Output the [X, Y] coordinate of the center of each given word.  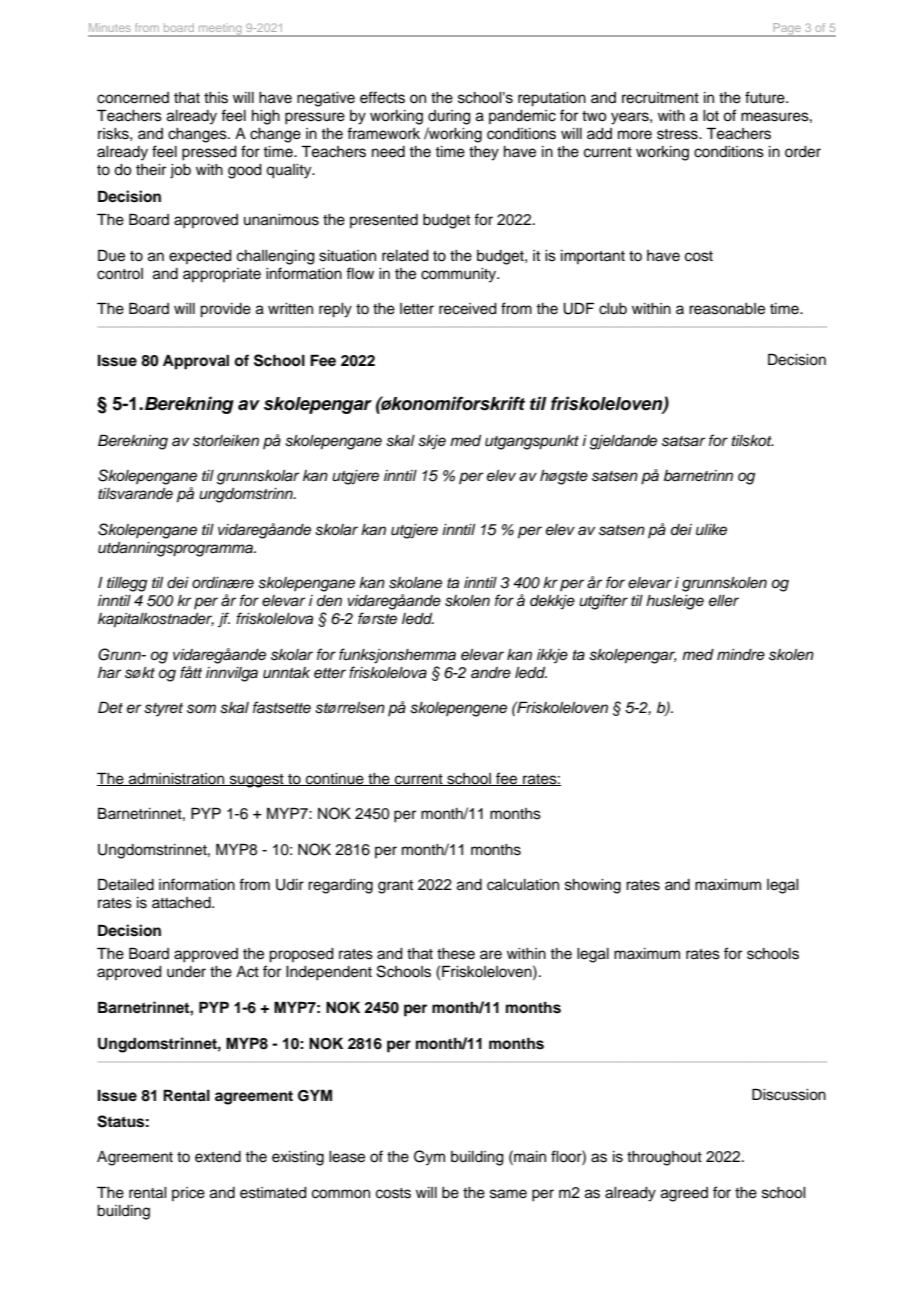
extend [218, 1157]
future [766, 97]
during [449, 117]
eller [724, 600]
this [216, 98]
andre [491, 672]
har [109, 673]
